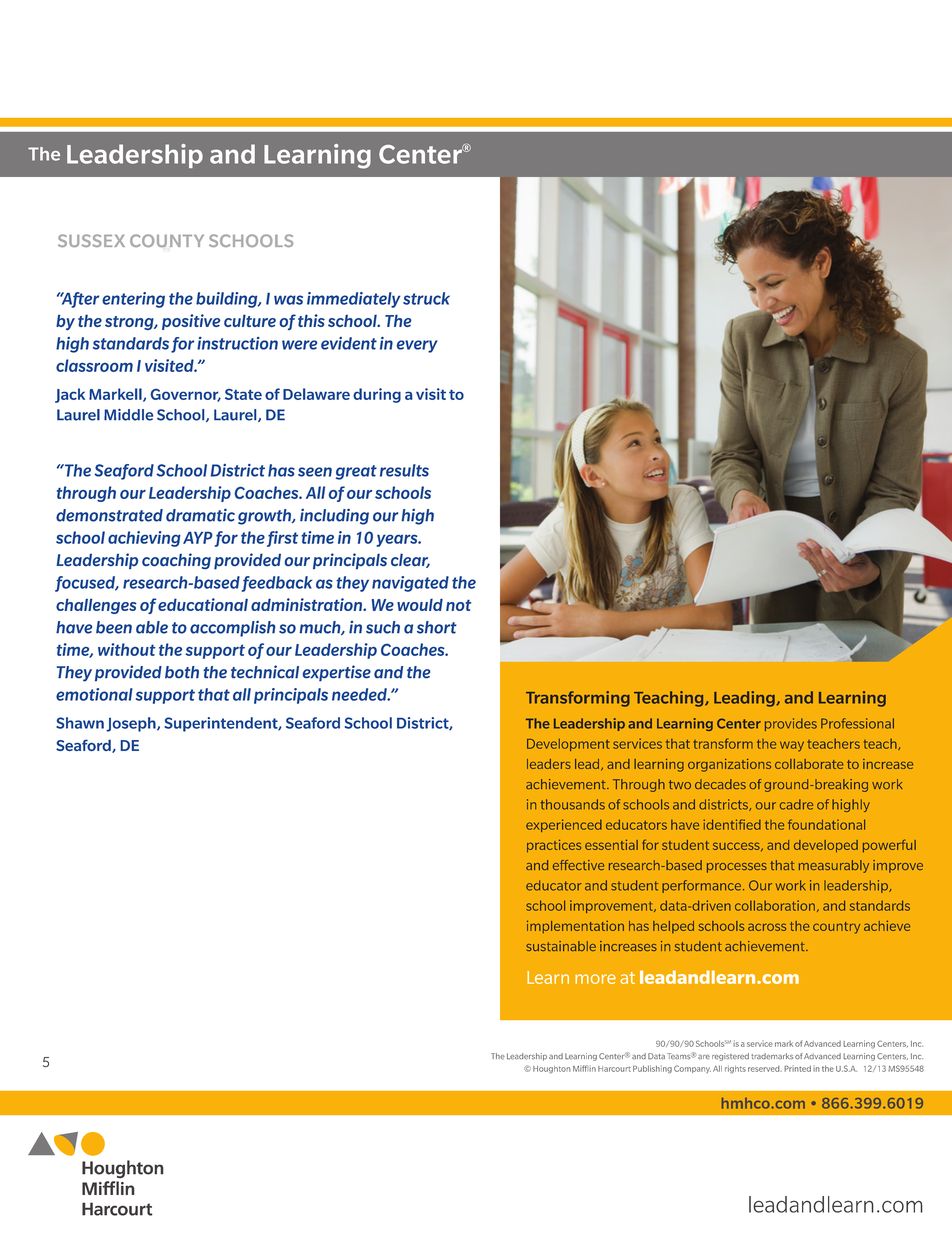  Describe the element at coordinates (552, 1070) in the page. I see `Houghton` at that location.
